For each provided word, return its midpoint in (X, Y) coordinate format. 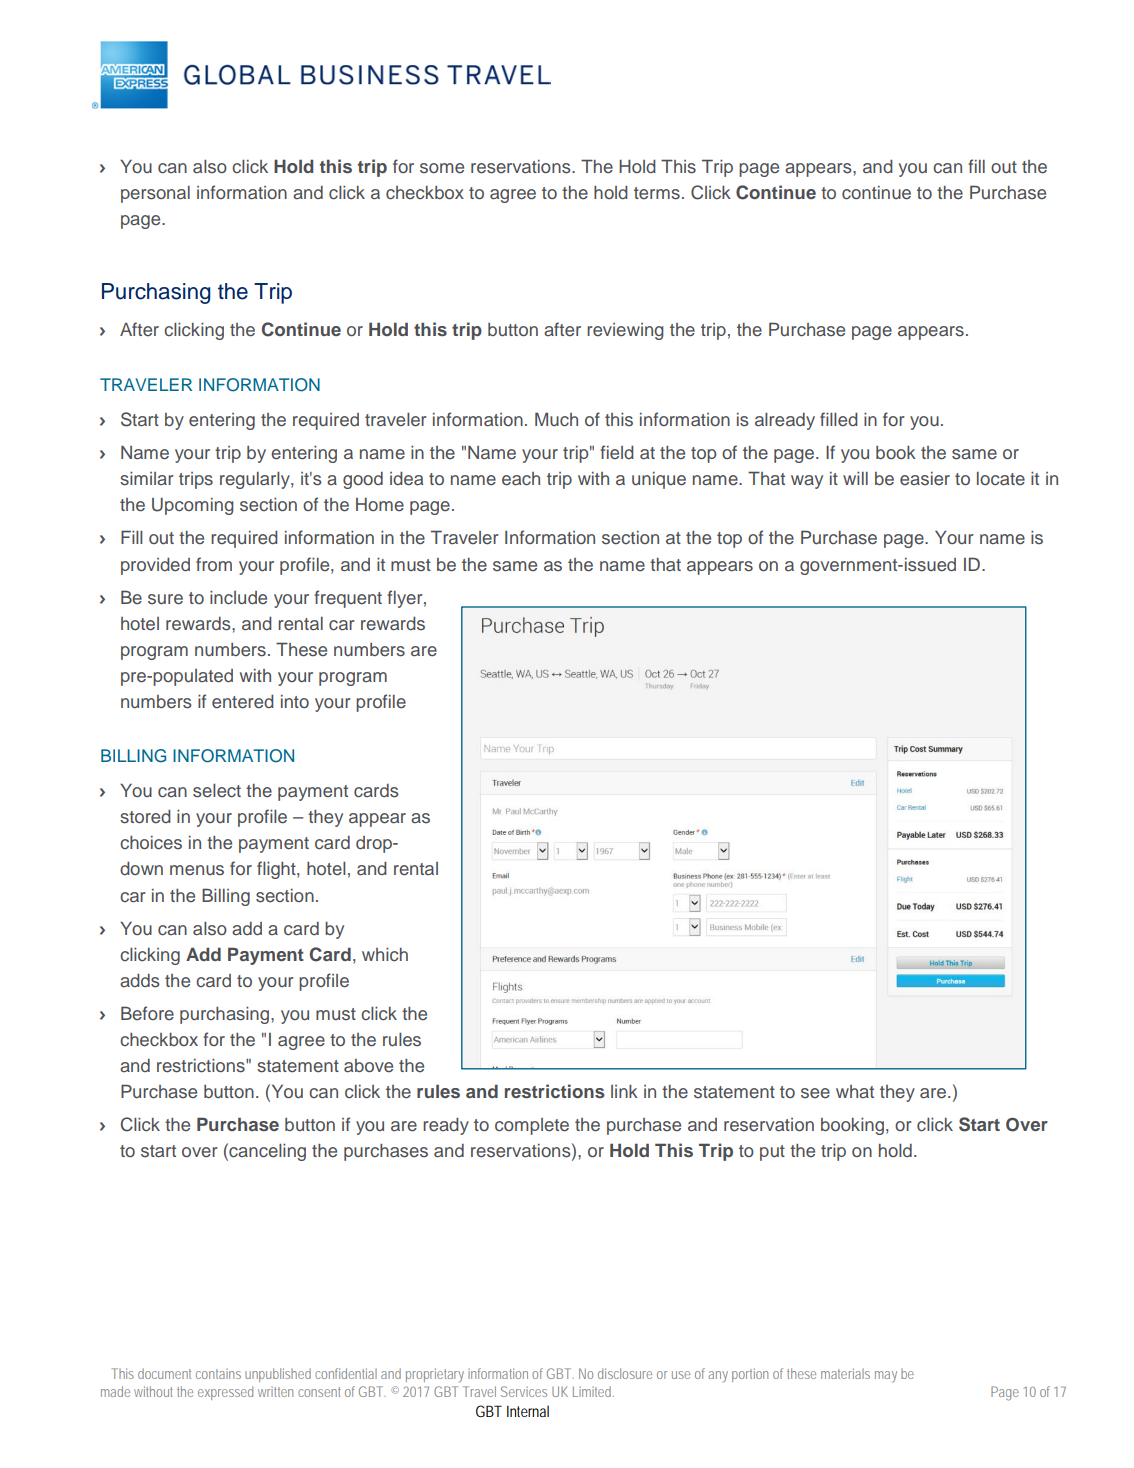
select (217, 791)
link (624, 1091)
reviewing (625, 331)
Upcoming (193, 506)
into (295, 701)
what (855, 1091)
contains (218, 1374)
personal (155, 194)
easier (925, 479)
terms (657, 193)
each (521, 479)
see (815, 1093)
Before (147, 1013)
